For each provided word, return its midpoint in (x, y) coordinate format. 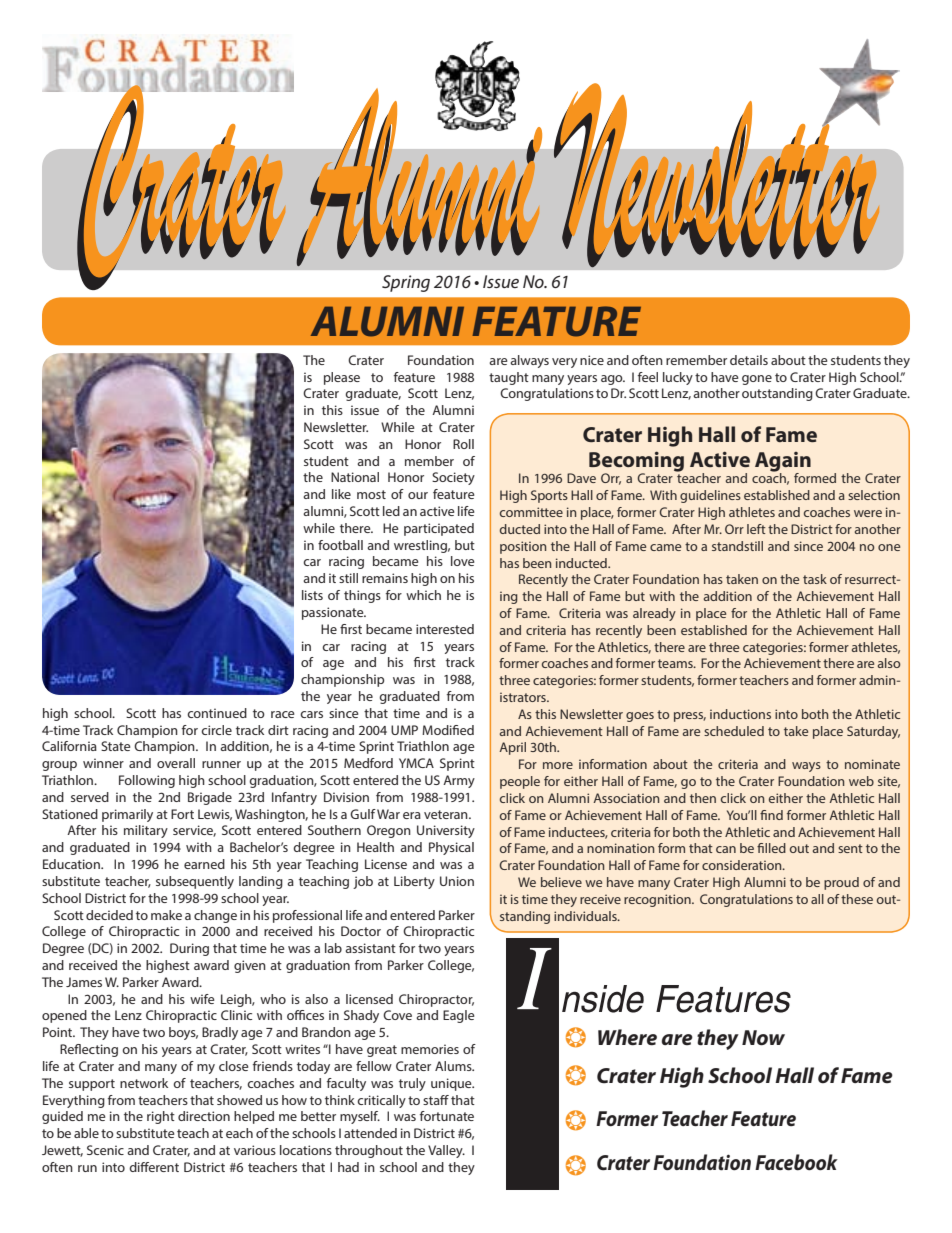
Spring (406, 283)
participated (439, 529)
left (756, 529)
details (749, 360)
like (341, 494)
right (161, 1117)
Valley (446, 1151)
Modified (448, 730)
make (166, 915)
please (342, 378)
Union (457, 881)
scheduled (734, 731)
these (857, 899)
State (116, 746)
